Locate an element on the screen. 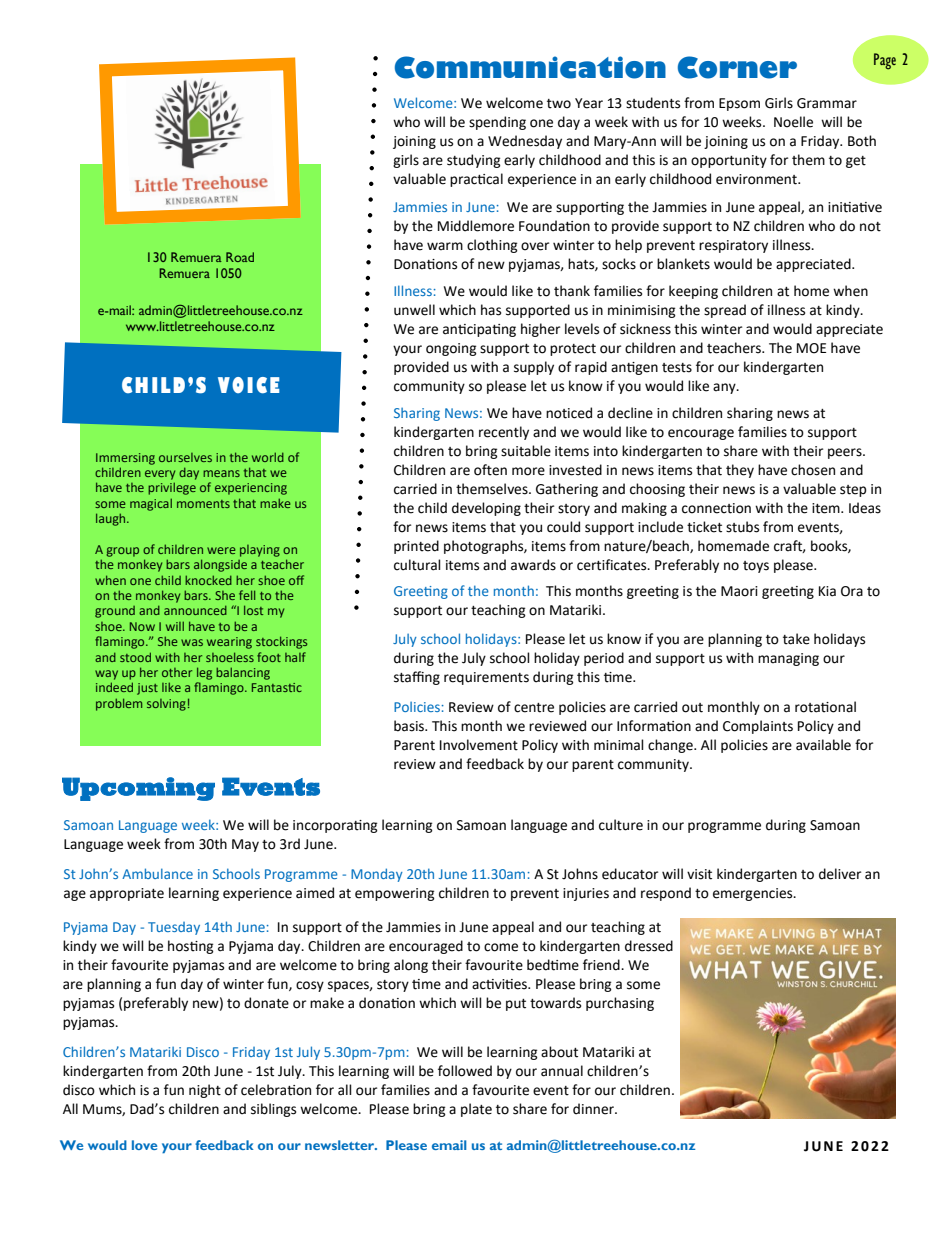  Road is located at coordinates (240, 257).
